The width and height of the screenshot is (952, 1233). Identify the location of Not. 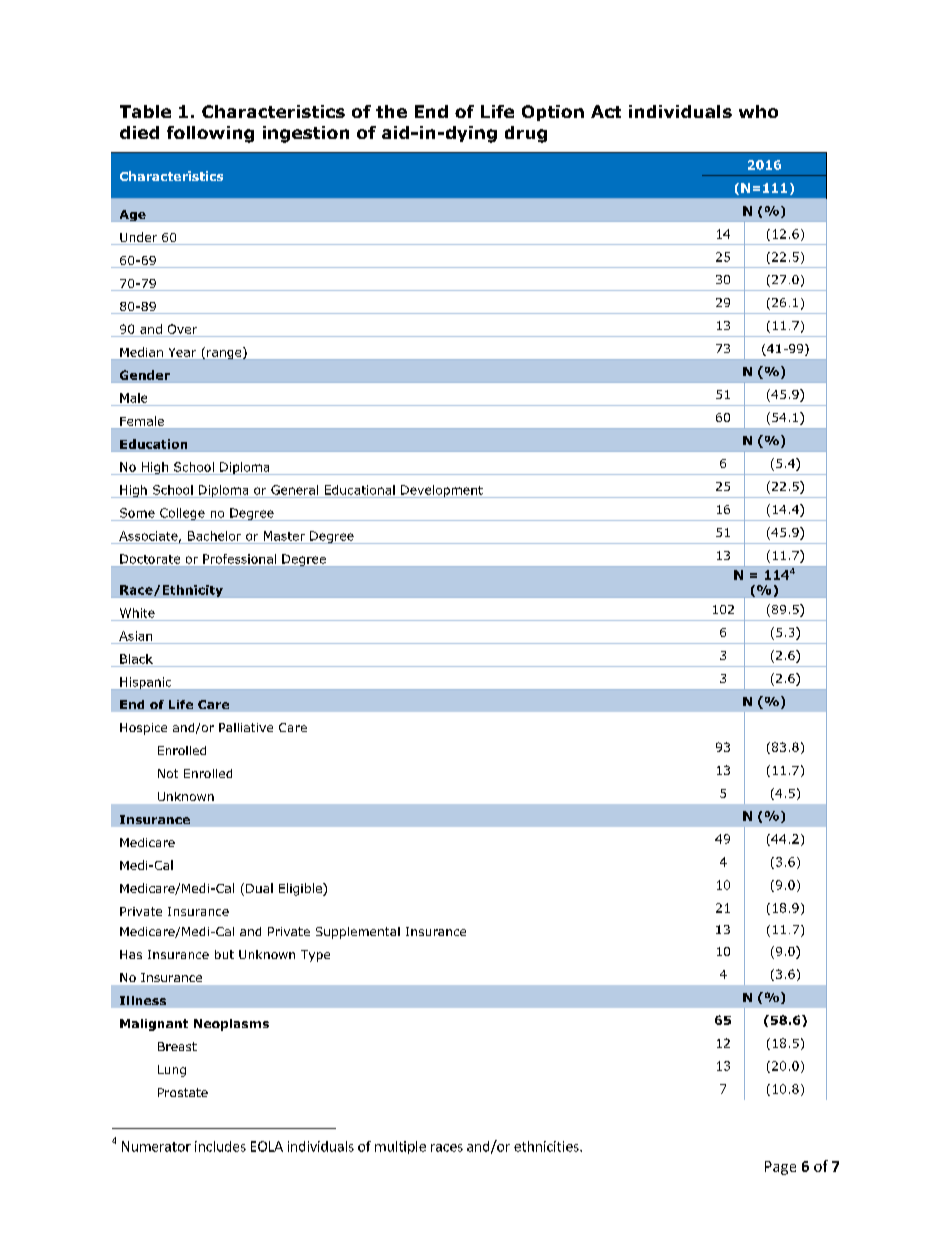
(168, 773).
